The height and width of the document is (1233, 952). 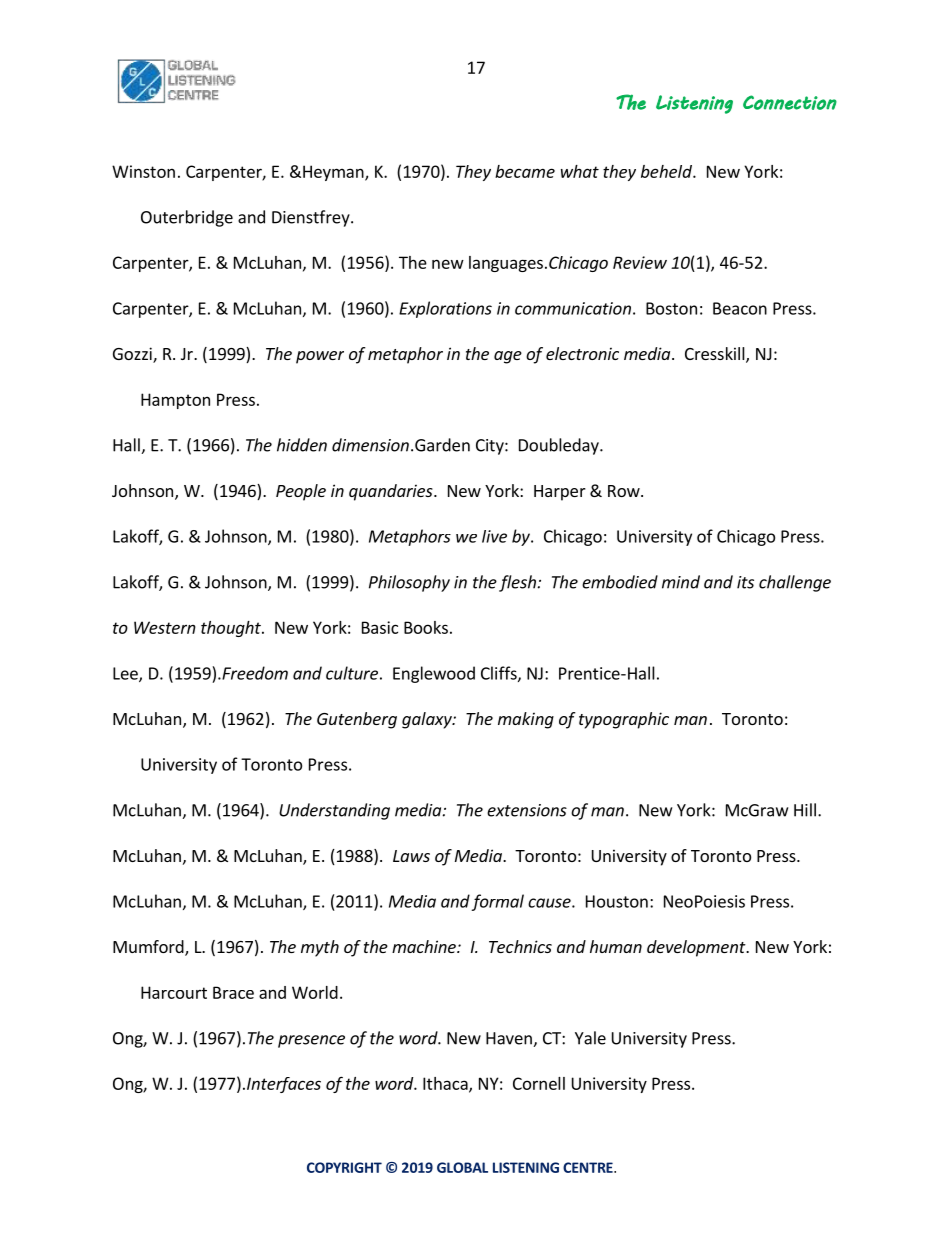 I want to click on beheld, so click(x=667, y=171).
